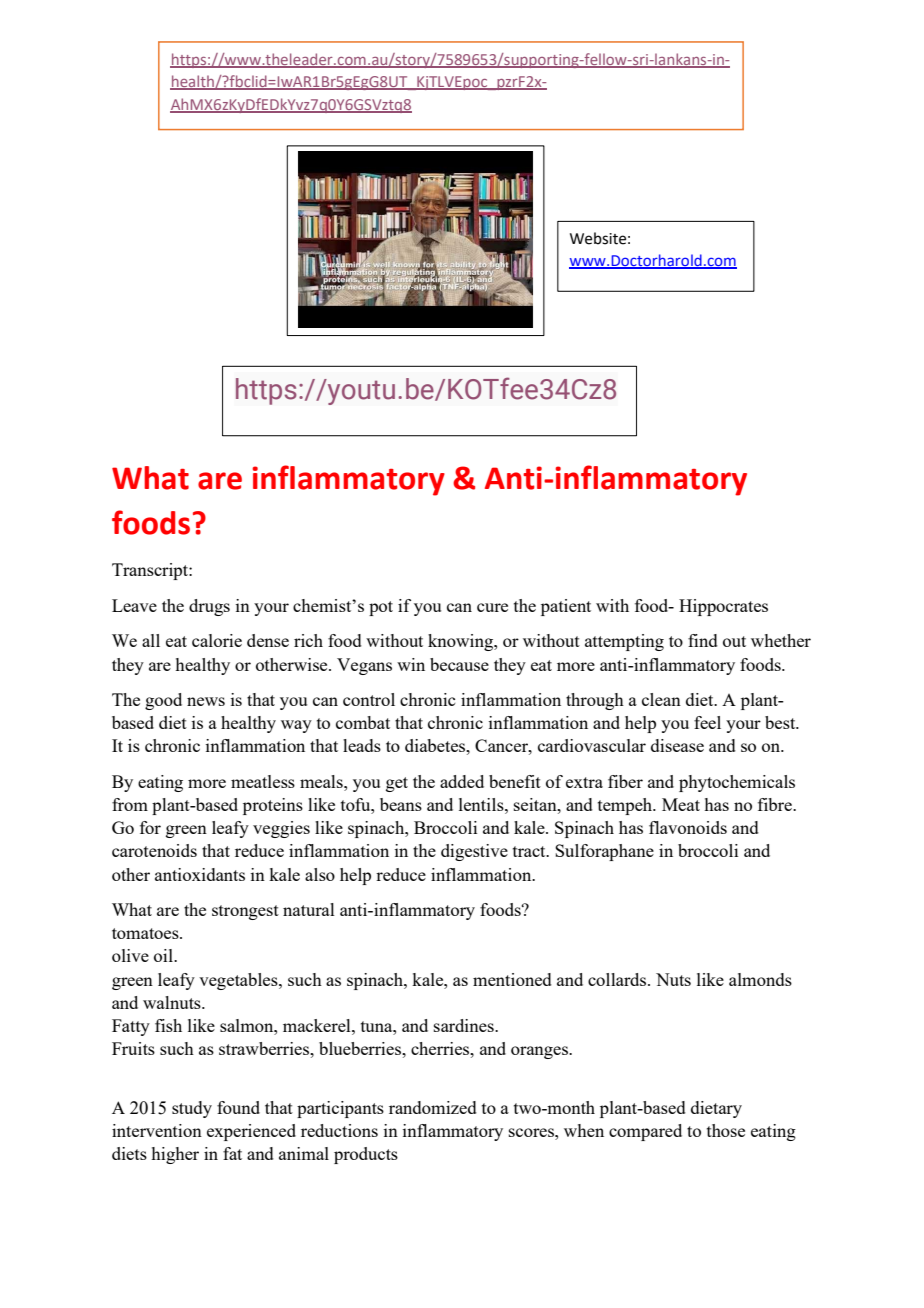 The width and height of the image is (924, 1308). Describe the element at coordinates (462, 781) in the image. I see `added` at that location.
